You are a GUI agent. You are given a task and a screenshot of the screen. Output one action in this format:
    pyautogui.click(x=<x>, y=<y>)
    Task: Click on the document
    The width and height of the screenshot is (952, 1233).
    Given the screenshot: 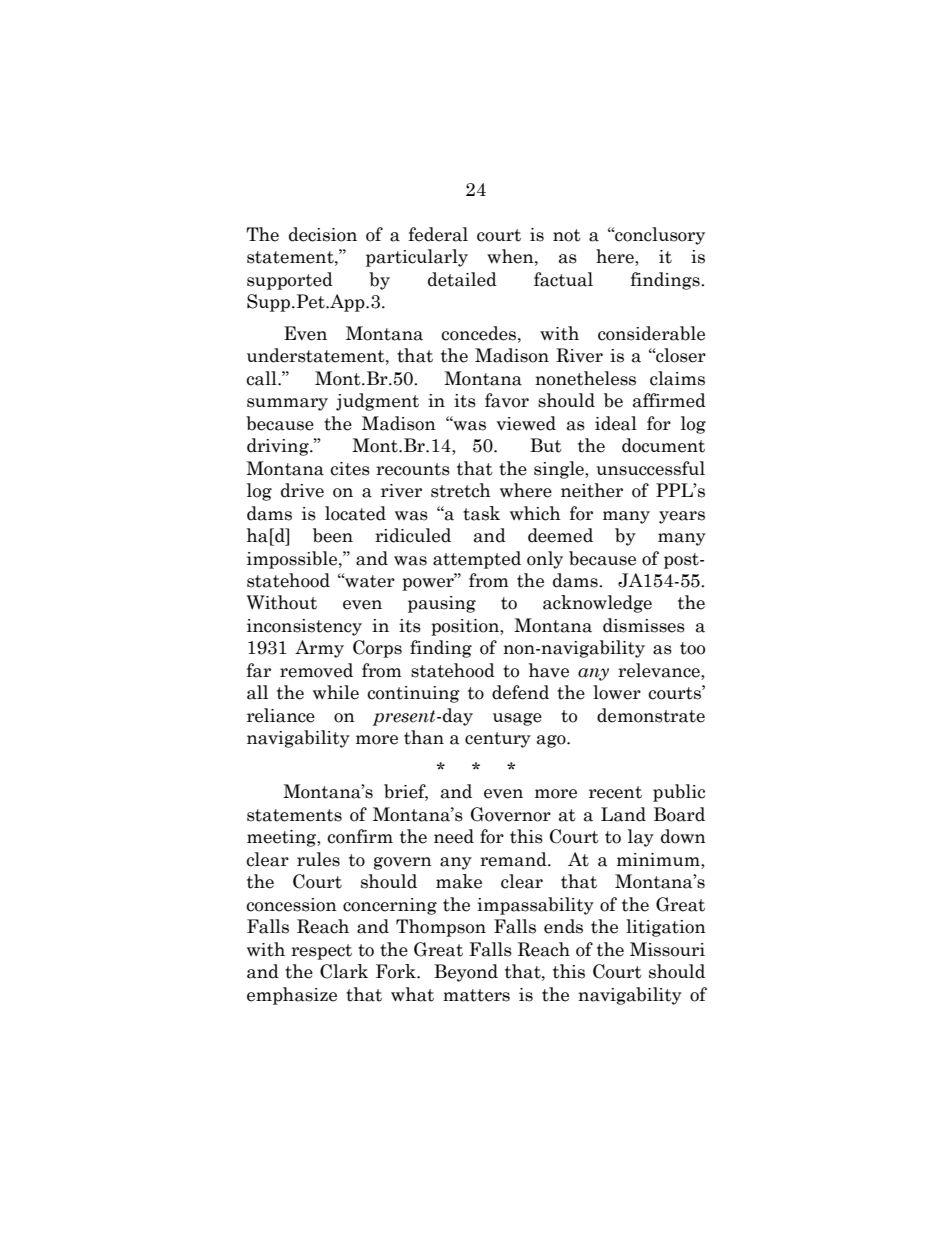 What is the action you would take?
    pyautogui.click(x=663, y=445)
